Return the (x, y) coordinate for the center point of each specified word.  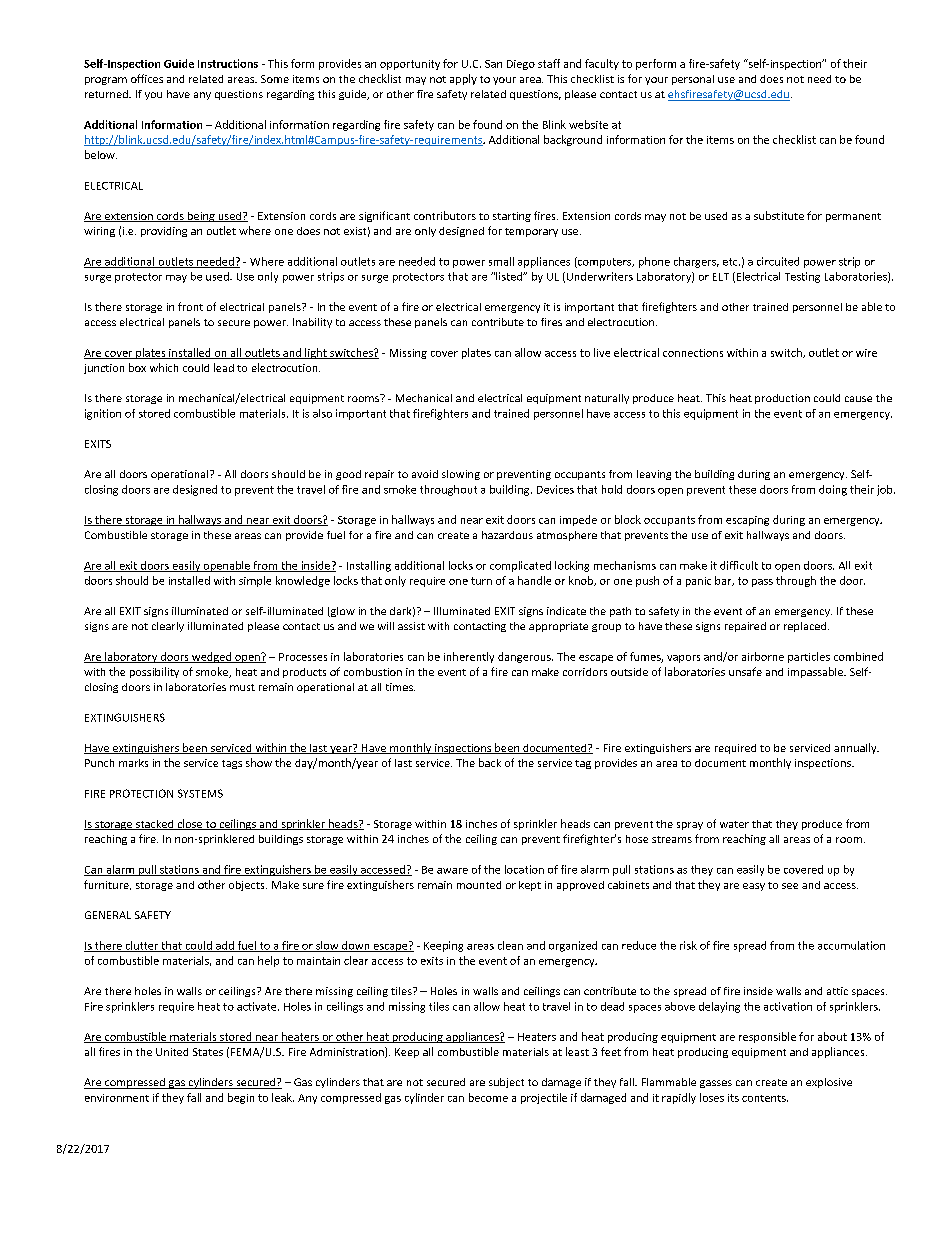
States (208, 1052)
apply (463, 79)
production (782, 399)
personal (693, 80)
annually (856, 748)
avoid (425, 474)
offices (147, 78)
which (164, 367)
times (400, 687)
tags (232, 764)
